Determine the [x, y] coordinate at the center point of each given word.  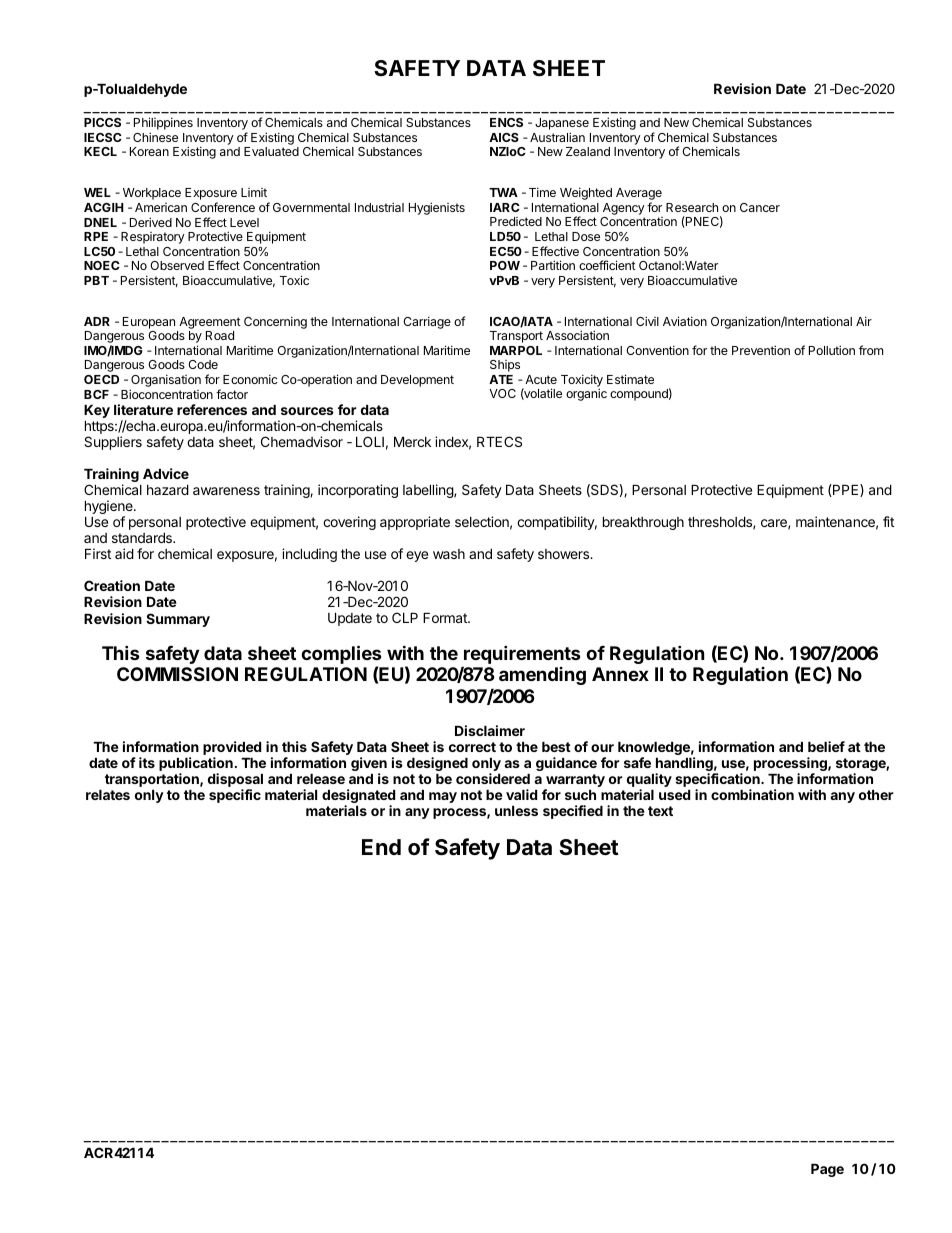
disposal [235, 781]
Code [203, 364]
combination [752, 794]
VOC [502, 393]
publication [196, 765]
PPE [846, 490]
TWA [503, 192]
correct [472, 747]
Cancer [760, 207]
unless [516, 811]
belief [826, 746]
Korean [149, 151]
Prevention [761, 350]
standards [143, 538]
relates [108, 795]
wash [449, 554]
